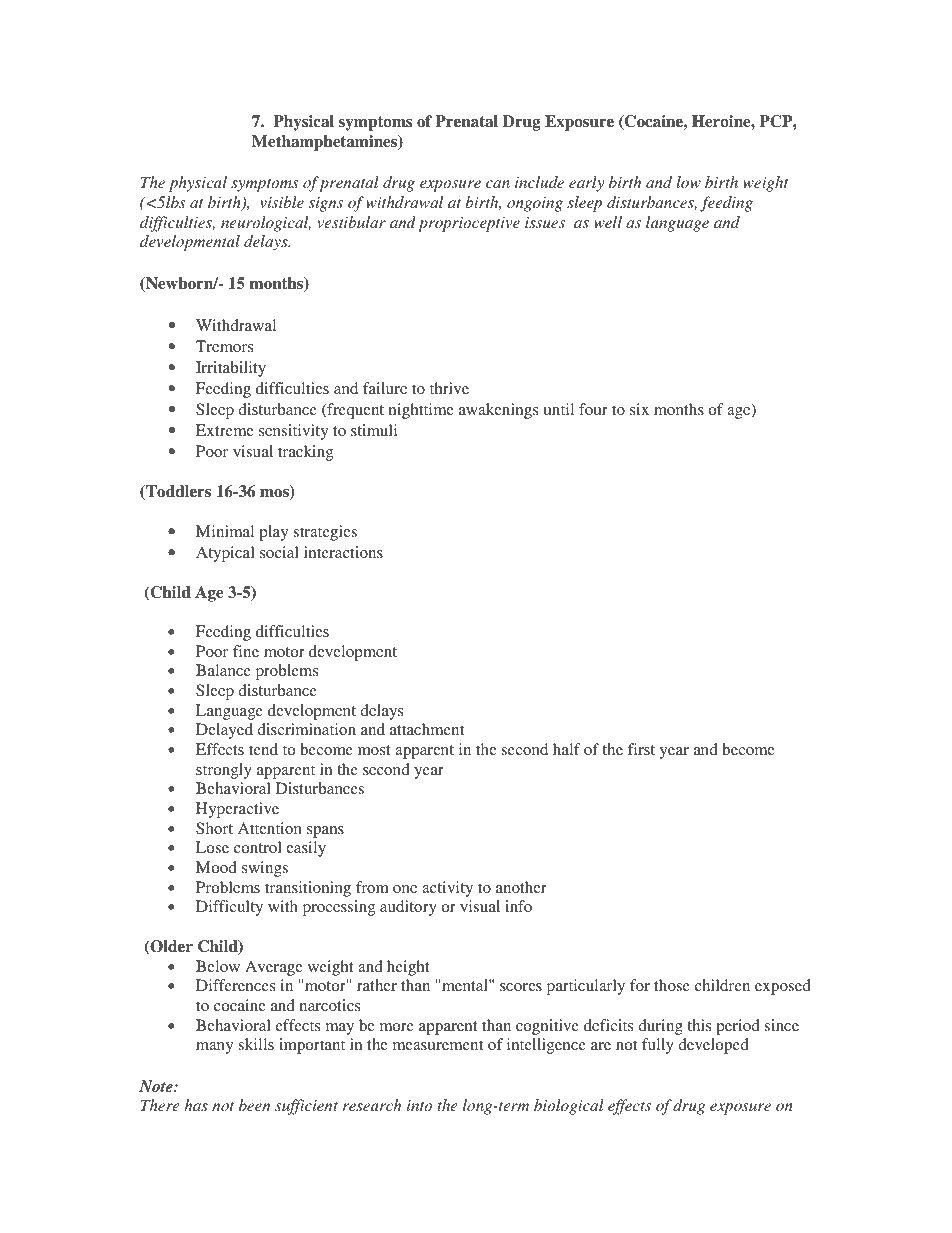  What do you see at coordinates (608, 222) in the screenshot?
I see `well` at bounding box center [608, 222].
